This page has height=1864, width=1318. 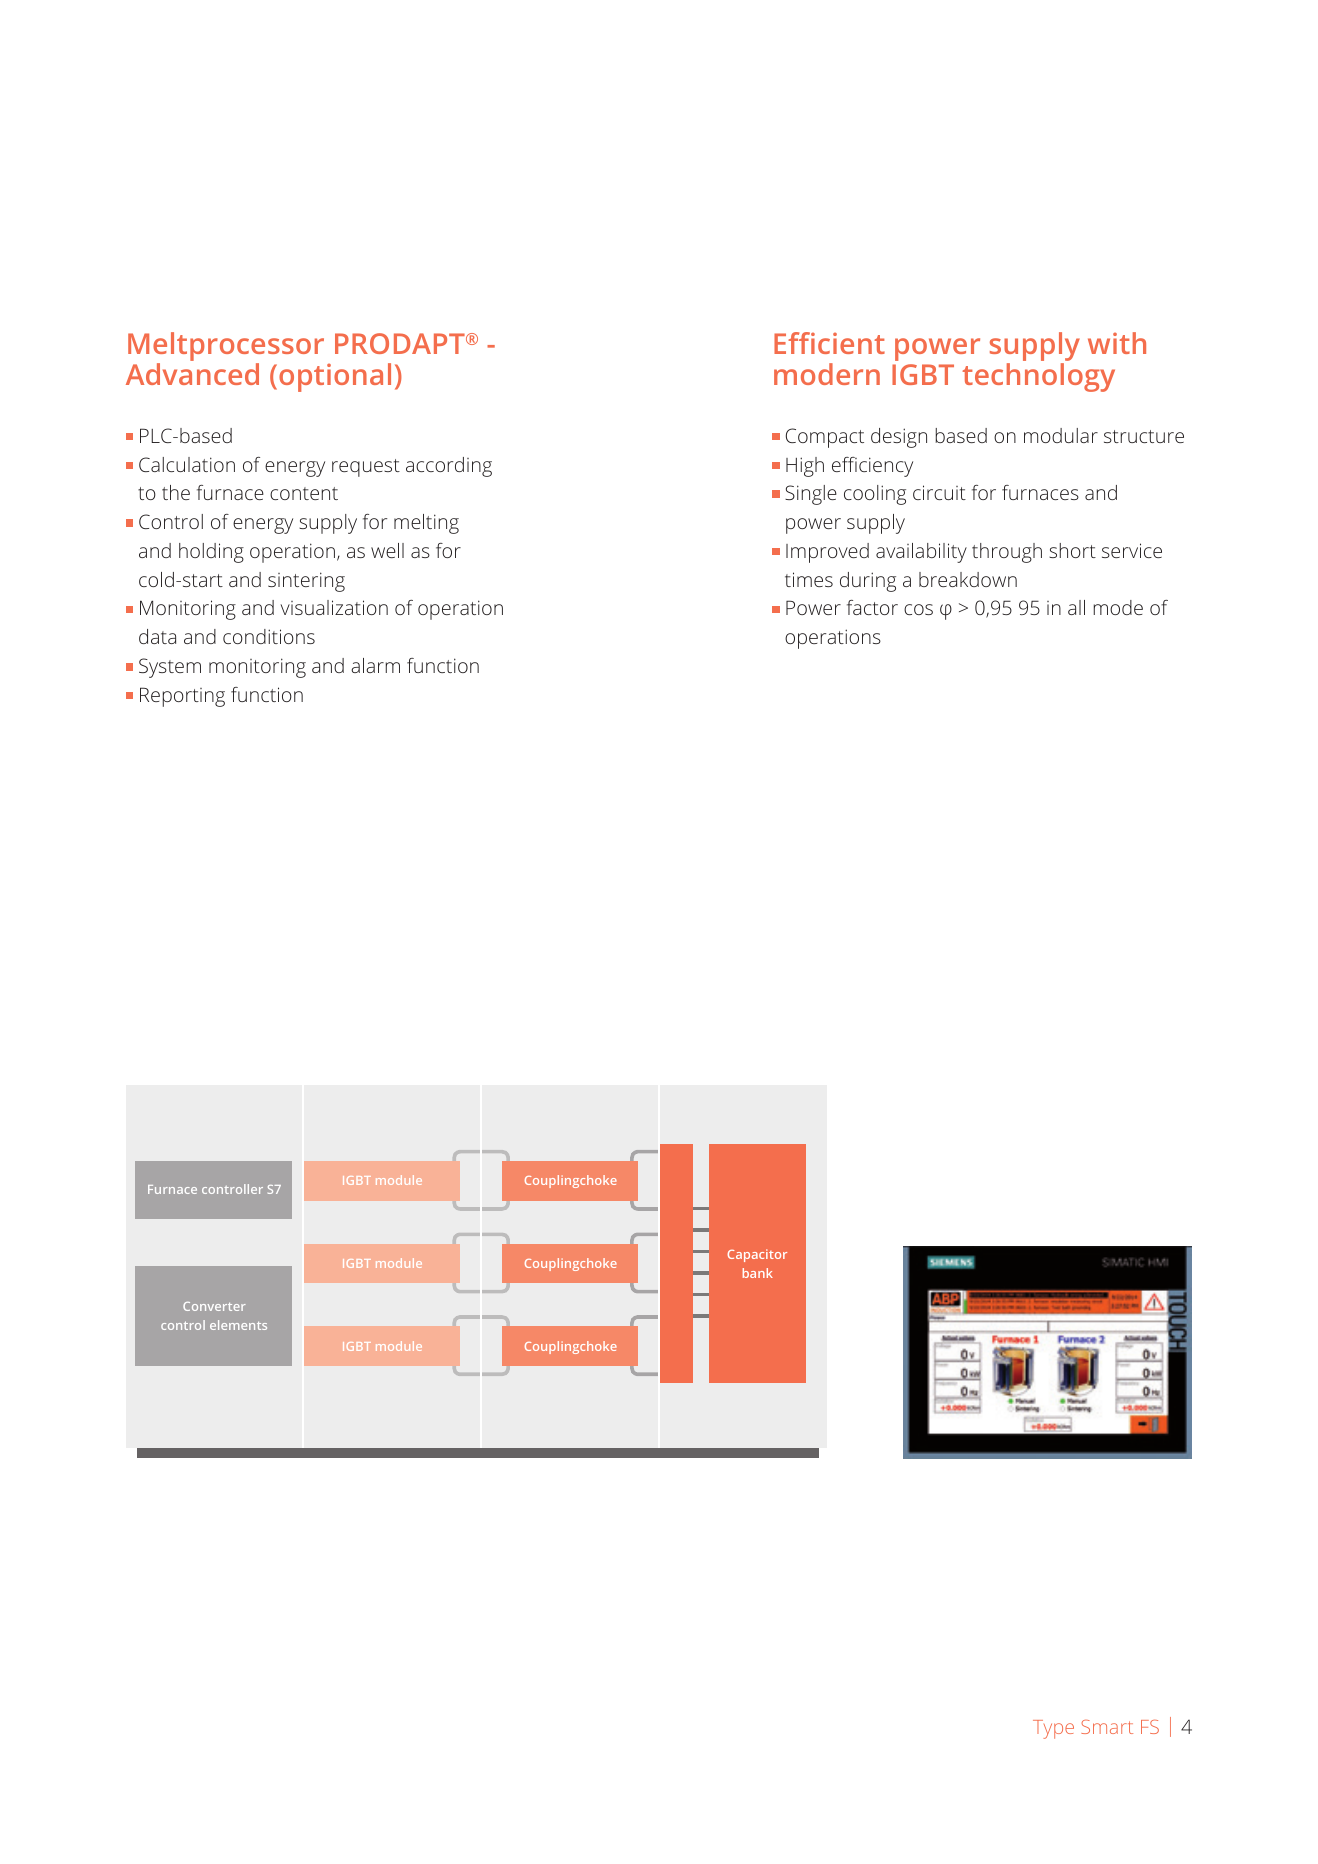 I want to click on bank, so click(x=758, y=1273).
